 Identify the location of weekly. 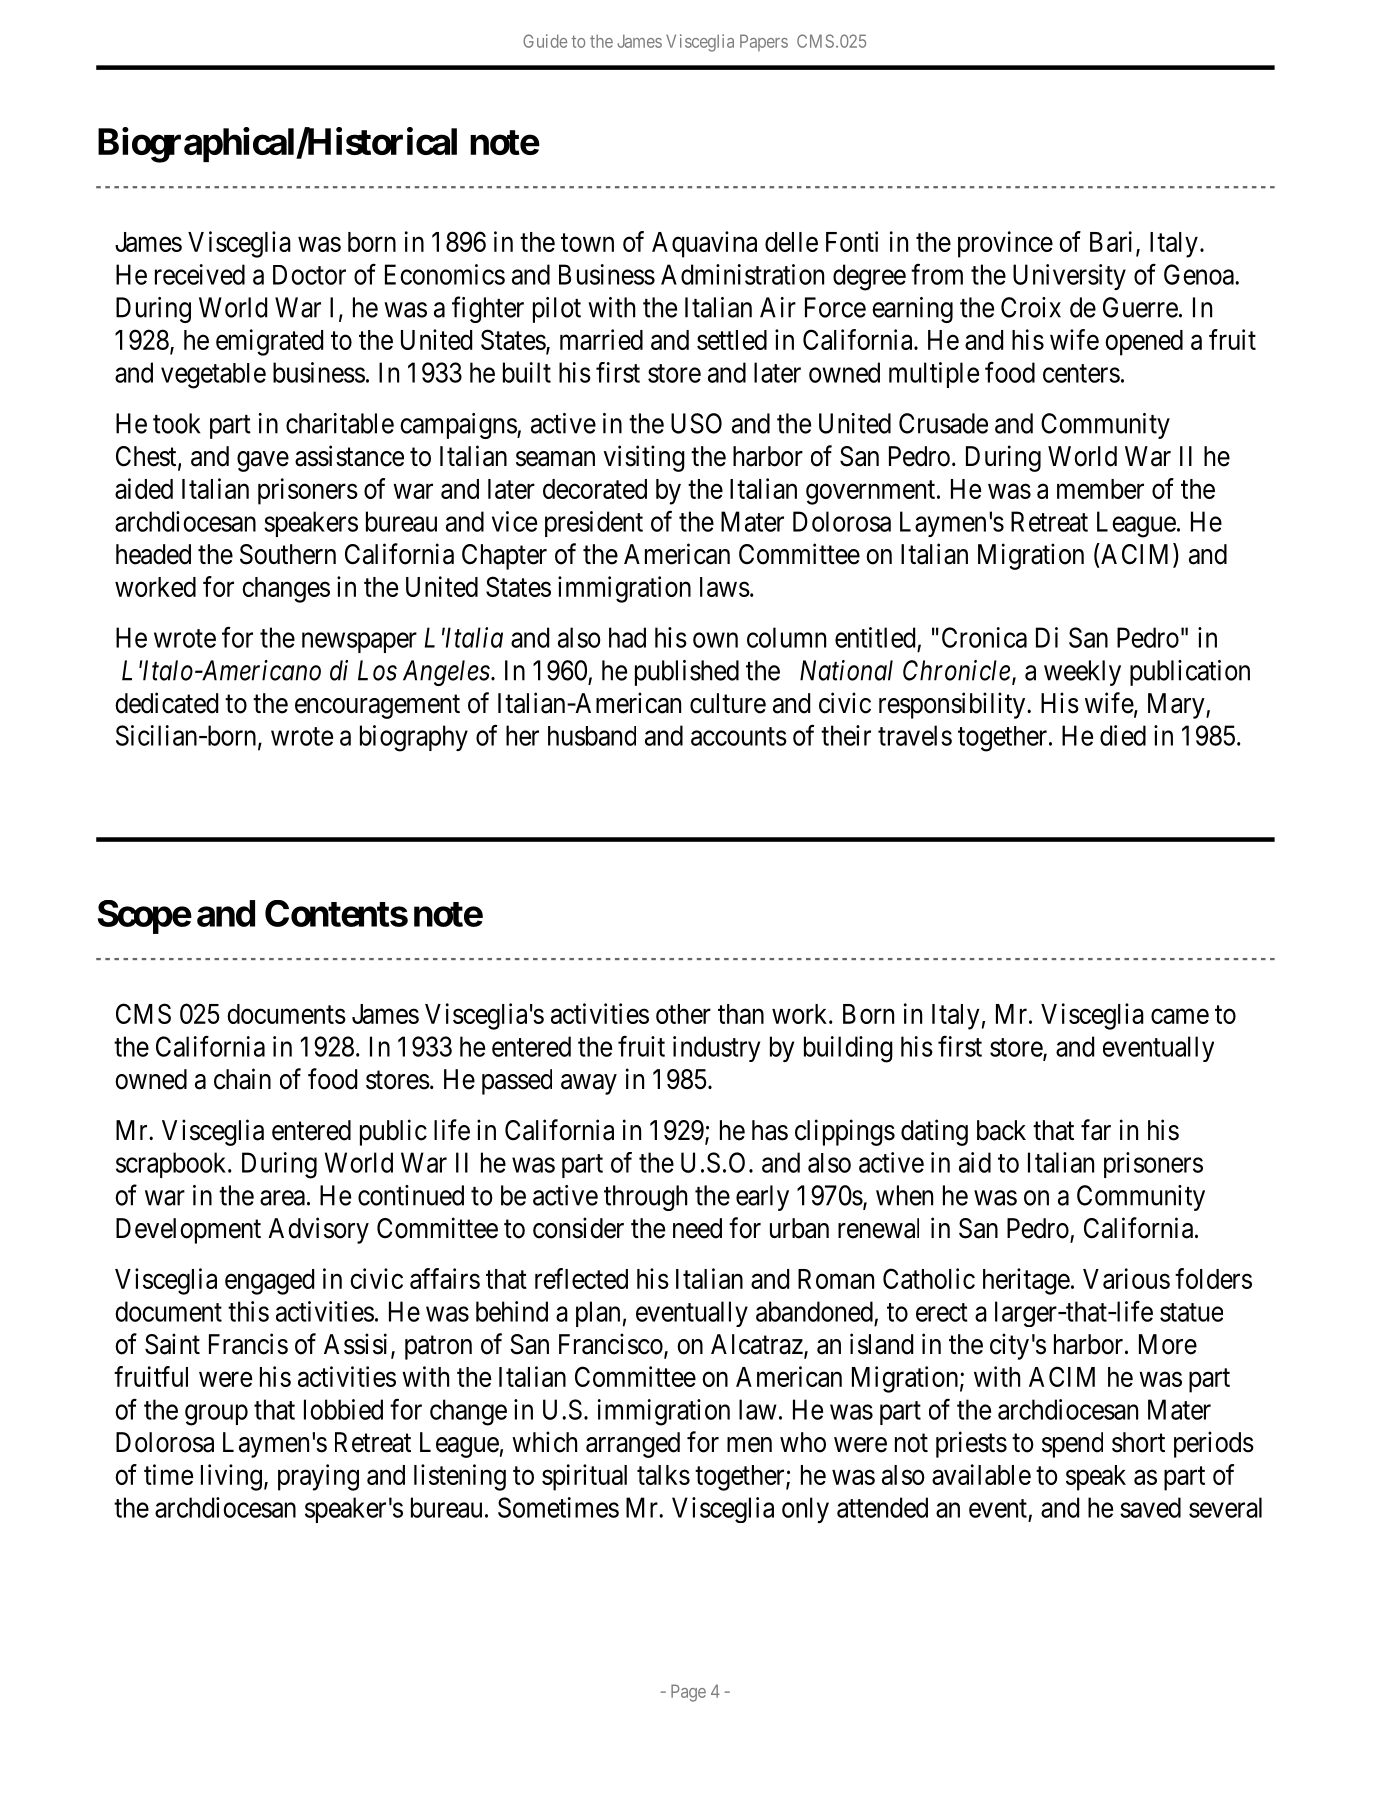
(1082, 673).
